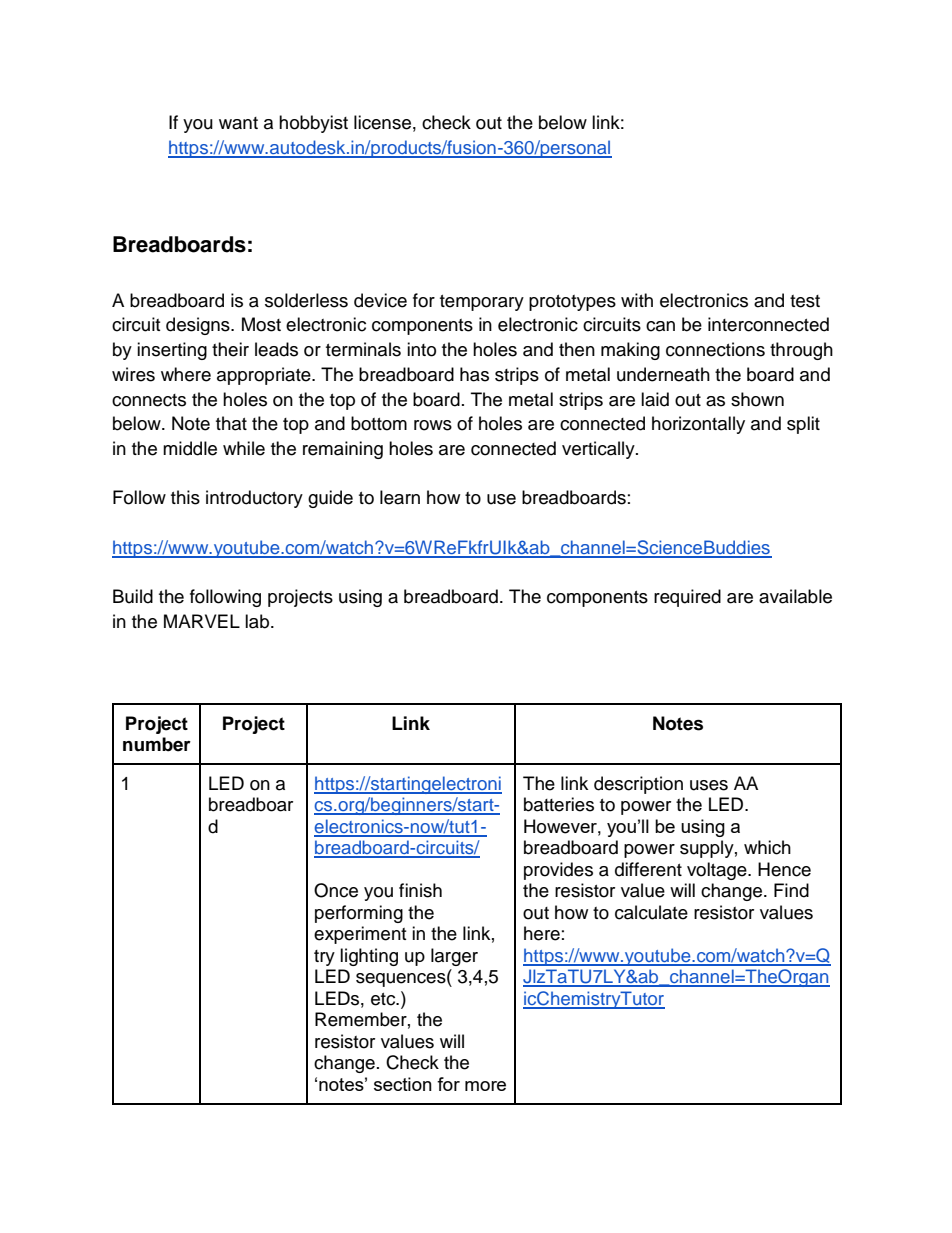  Describe the element at coordinates (687, 598) in the document. I see `required` at that location.
